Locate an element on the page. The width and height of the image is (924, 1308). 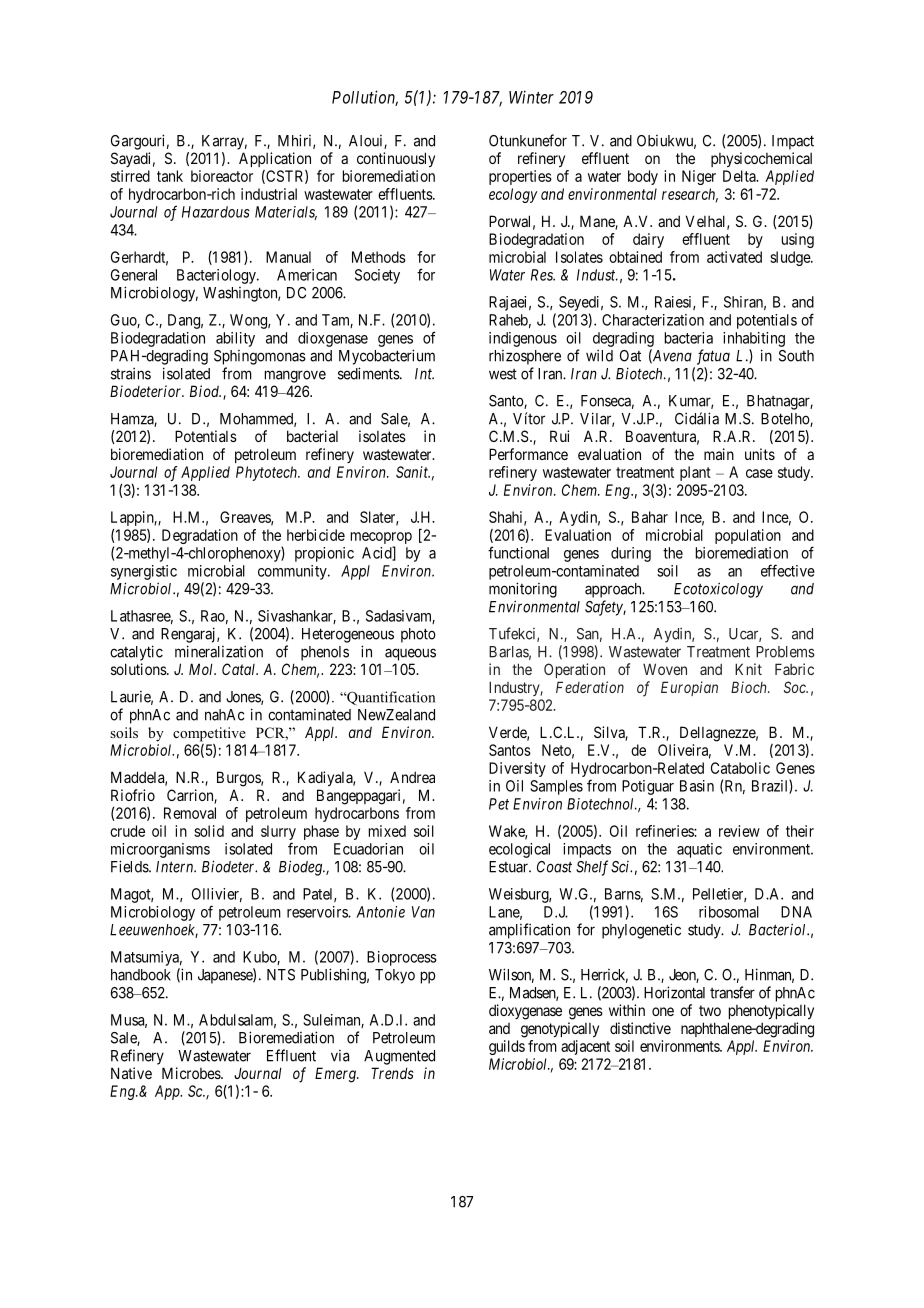
ability is located at coordinates (235, 339).
